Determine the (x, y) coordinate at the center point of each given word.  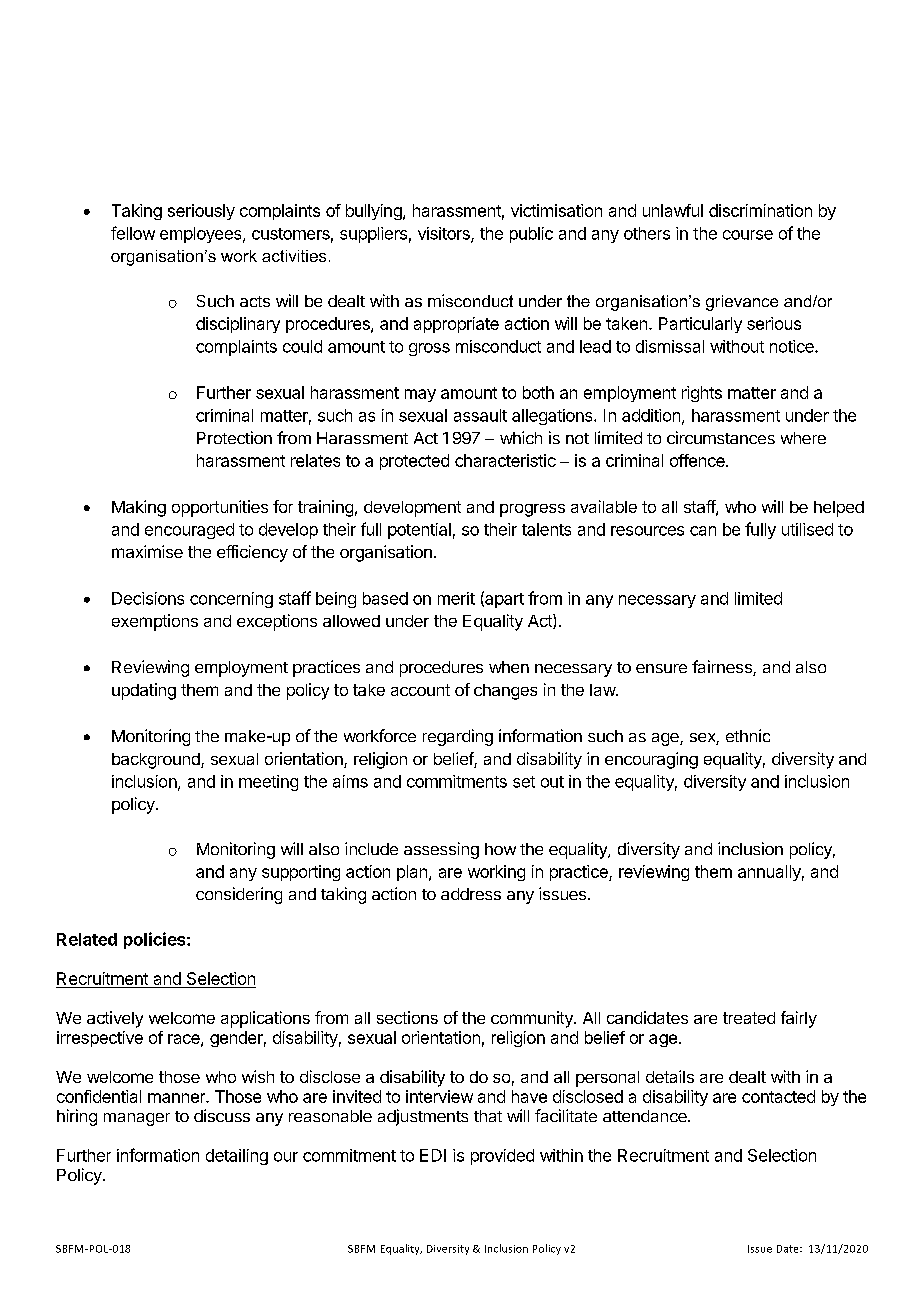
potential (419, 531)
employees (202, 235)
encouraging (651, 760)
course (748, 235)
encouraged (189, 531)
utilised (807, 529)
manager (137, 1119)
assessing (441, 850)
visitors (445, 234)
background (157, 761)
